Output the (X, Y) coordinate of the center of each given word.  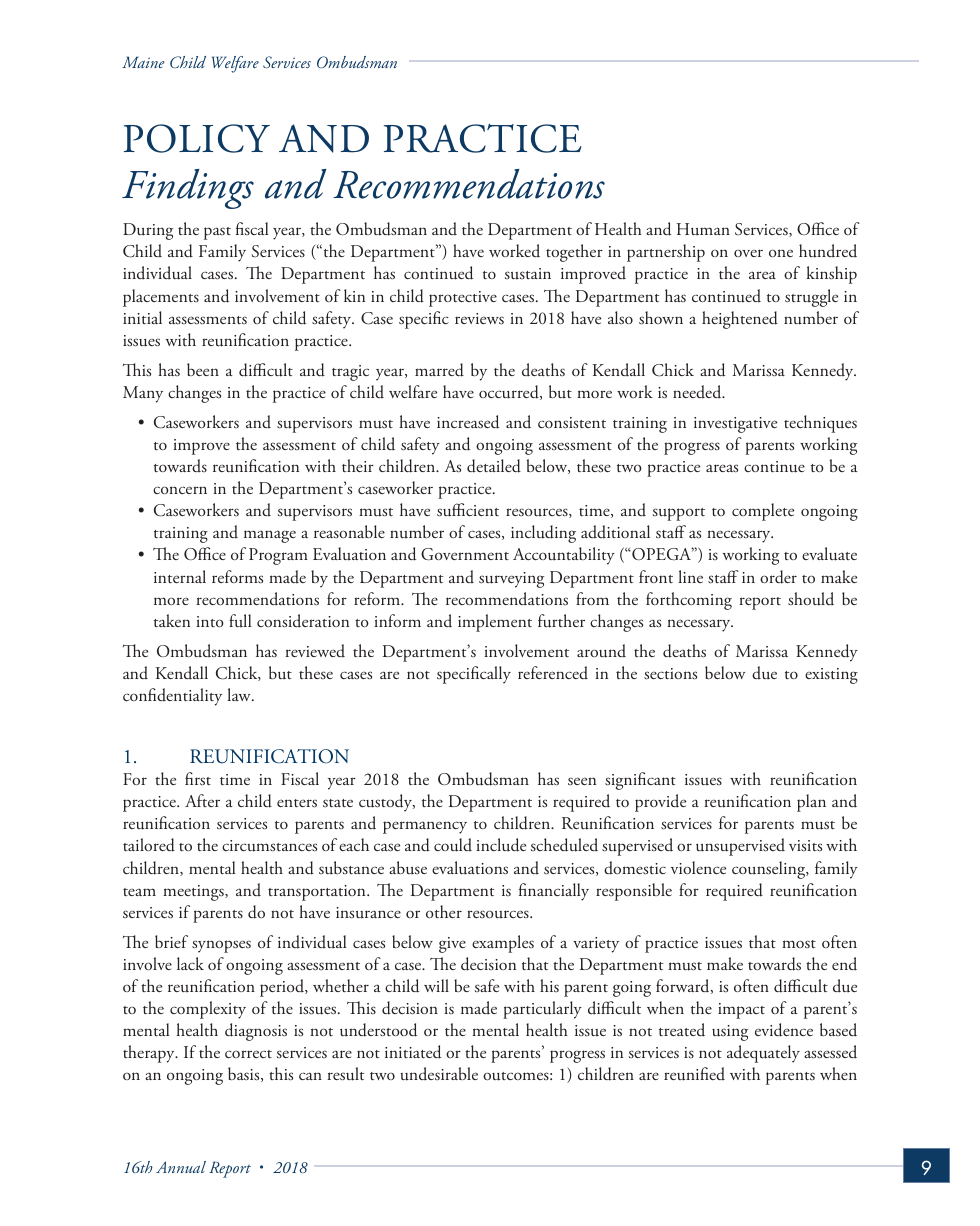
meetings (194, 893)
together (574, 253)
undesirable (439, 1074)
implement (495, 623)
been (203, 369)
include (501, 845)
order (778, 577)
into (210, 621)
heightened (740, 320)
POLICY (197, 138)
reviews (479, 318)
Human (703, 229)
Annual (181, 1167)
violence (698, 867)
